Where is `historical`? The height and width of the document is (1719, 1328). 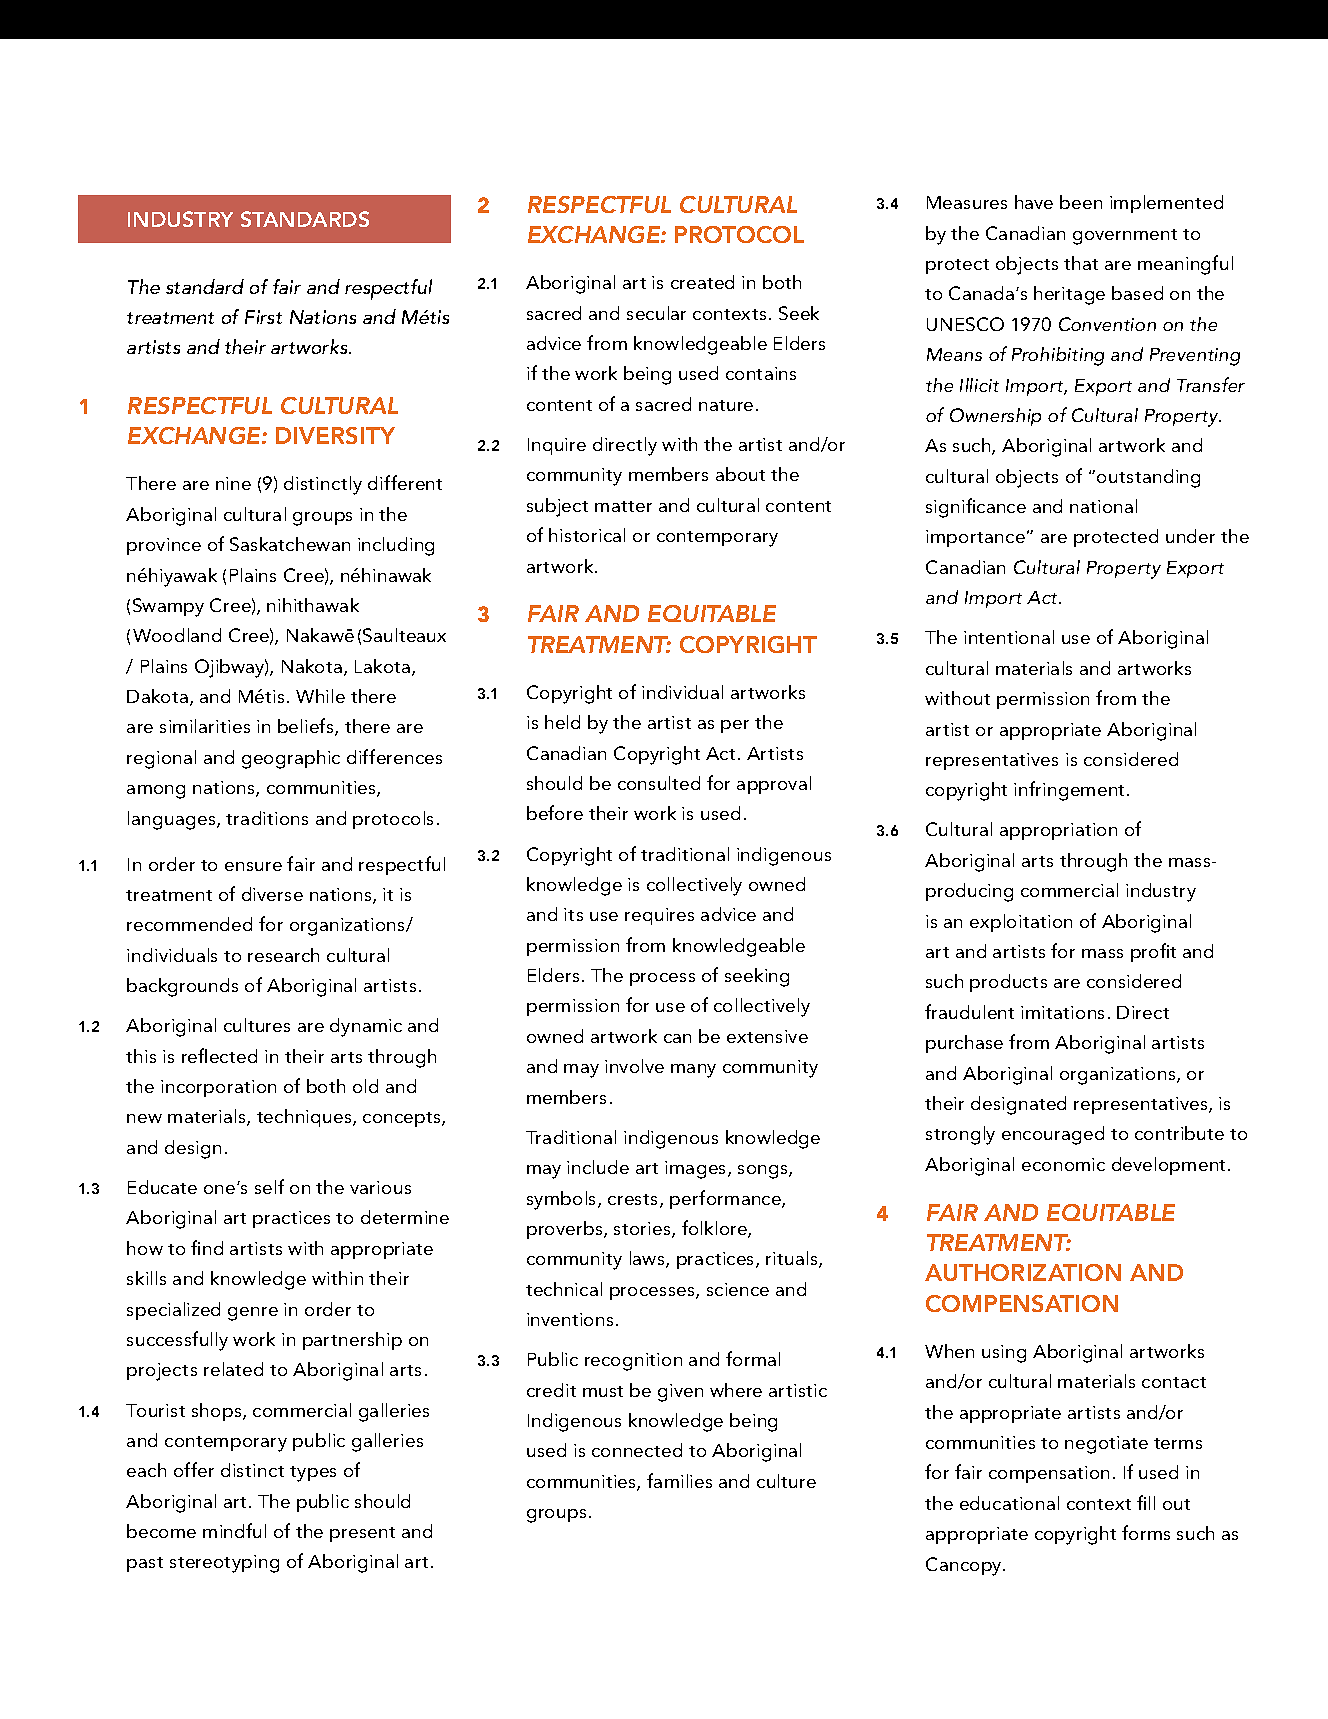 historical is located at coordinates (587, 535).
